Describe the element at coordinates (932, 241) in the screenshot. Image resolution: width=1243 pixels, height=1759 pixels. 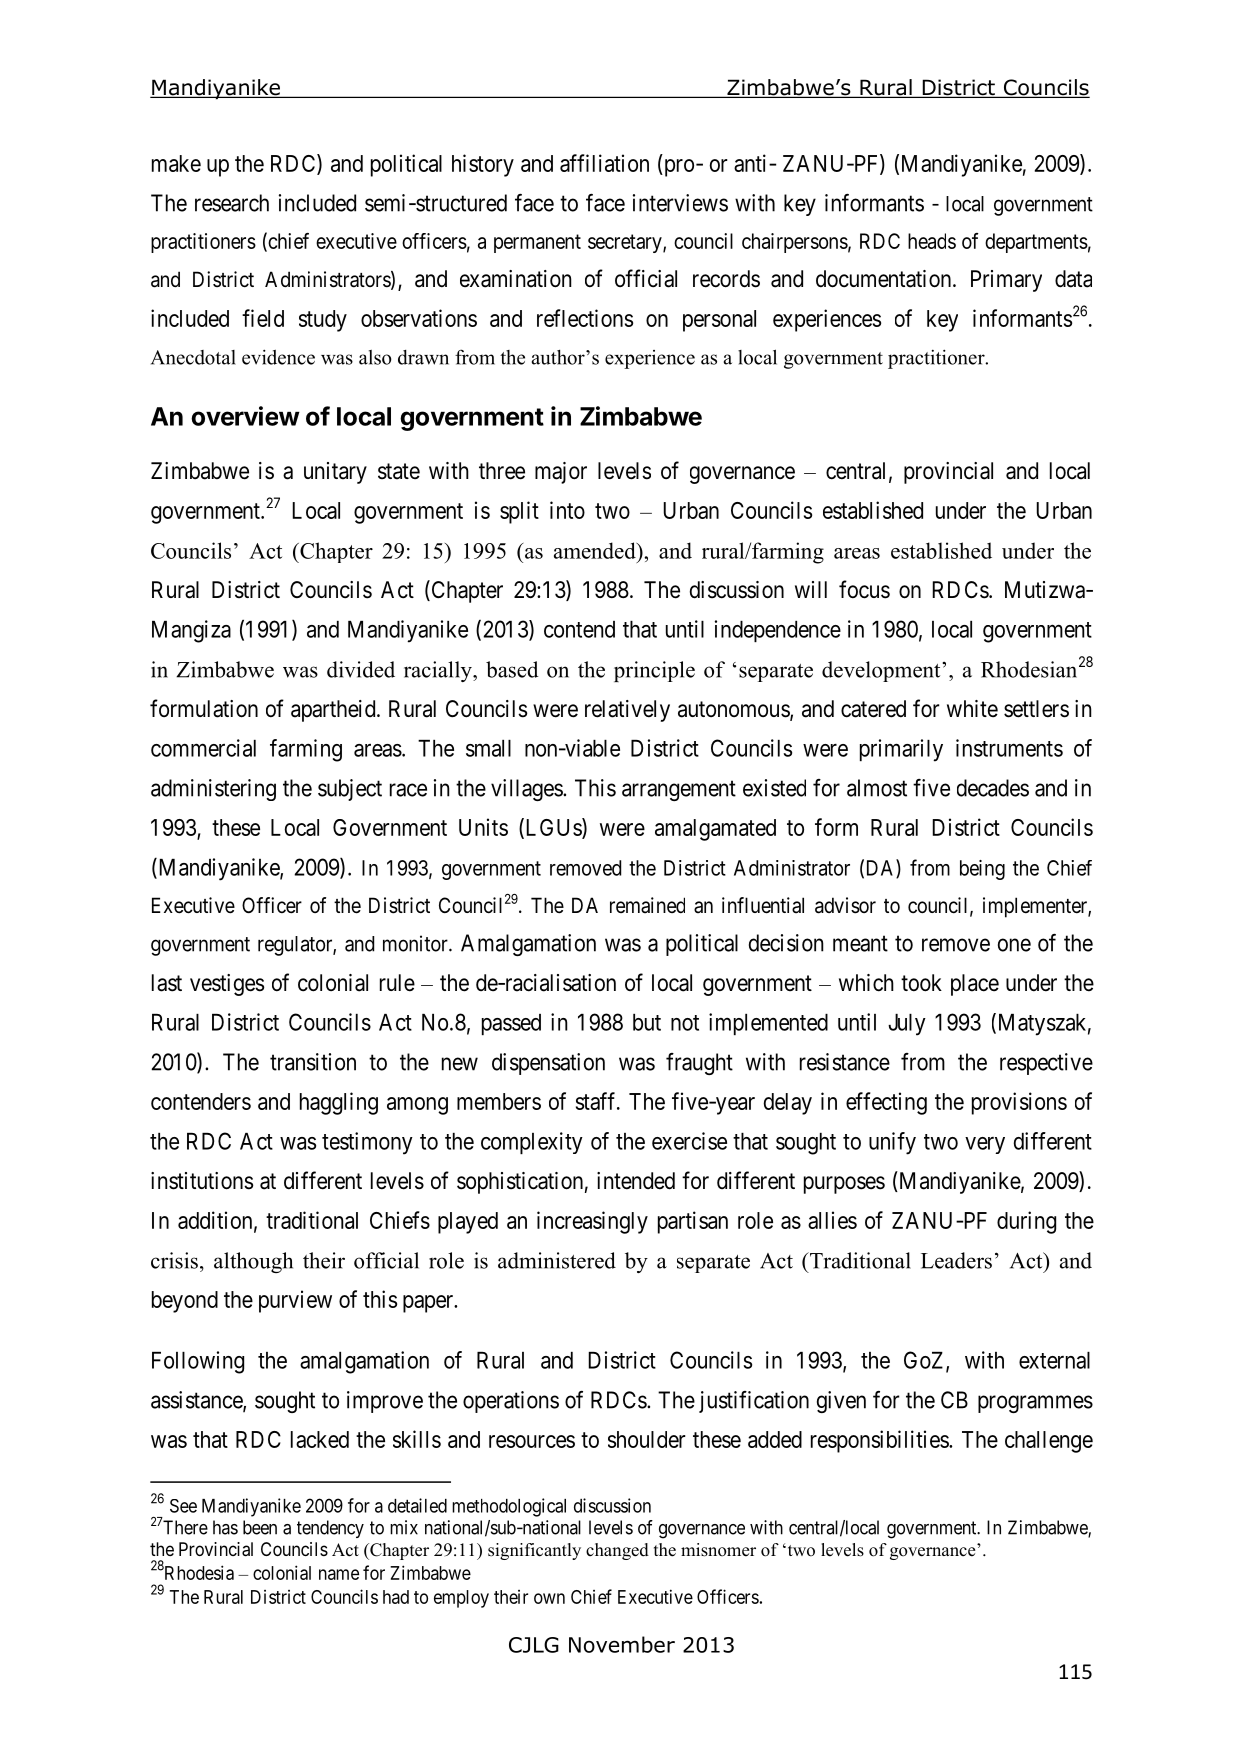
I see `heads` at that location.
